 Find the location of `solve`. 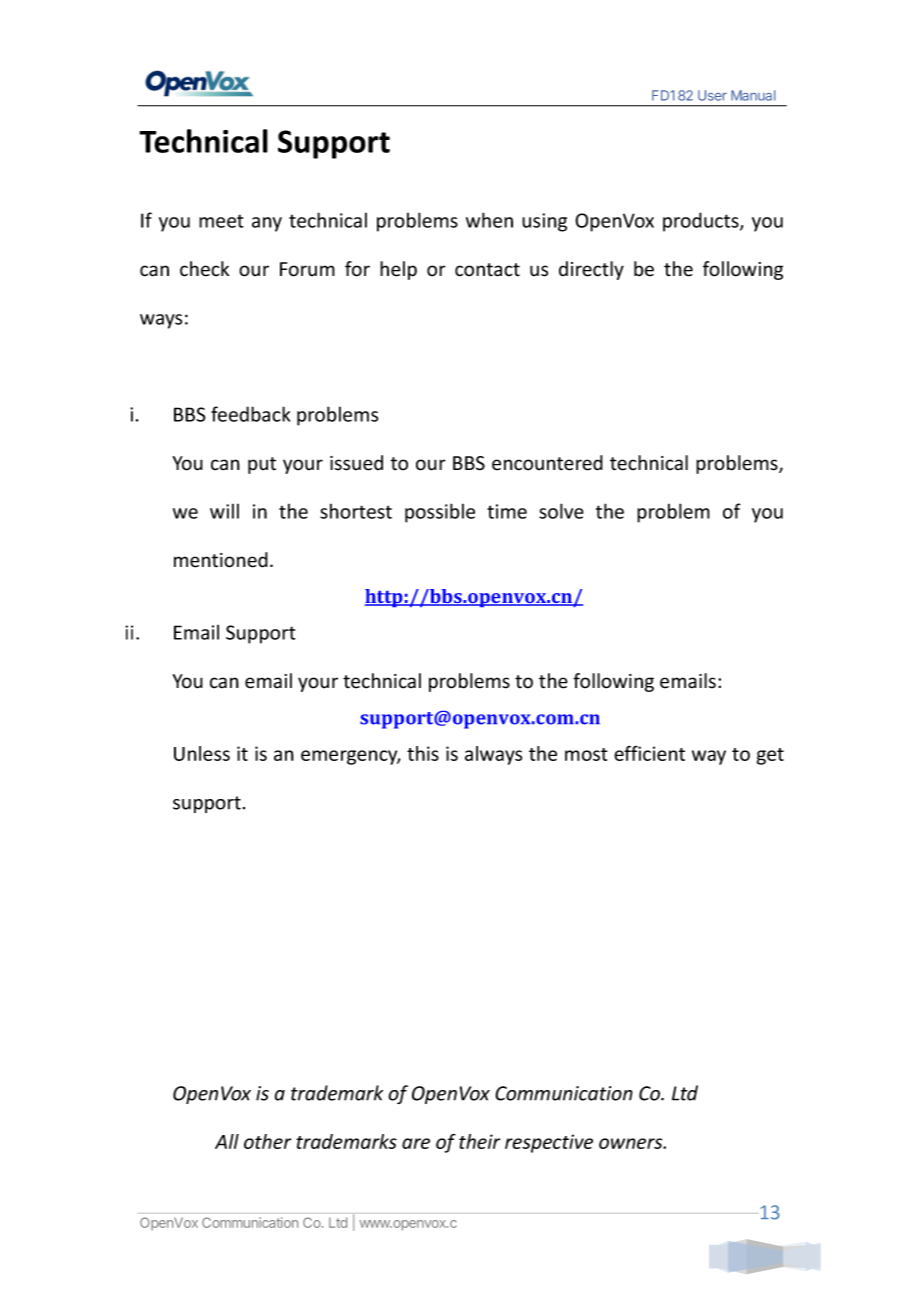

solve is located at coordinates (561, 511).
